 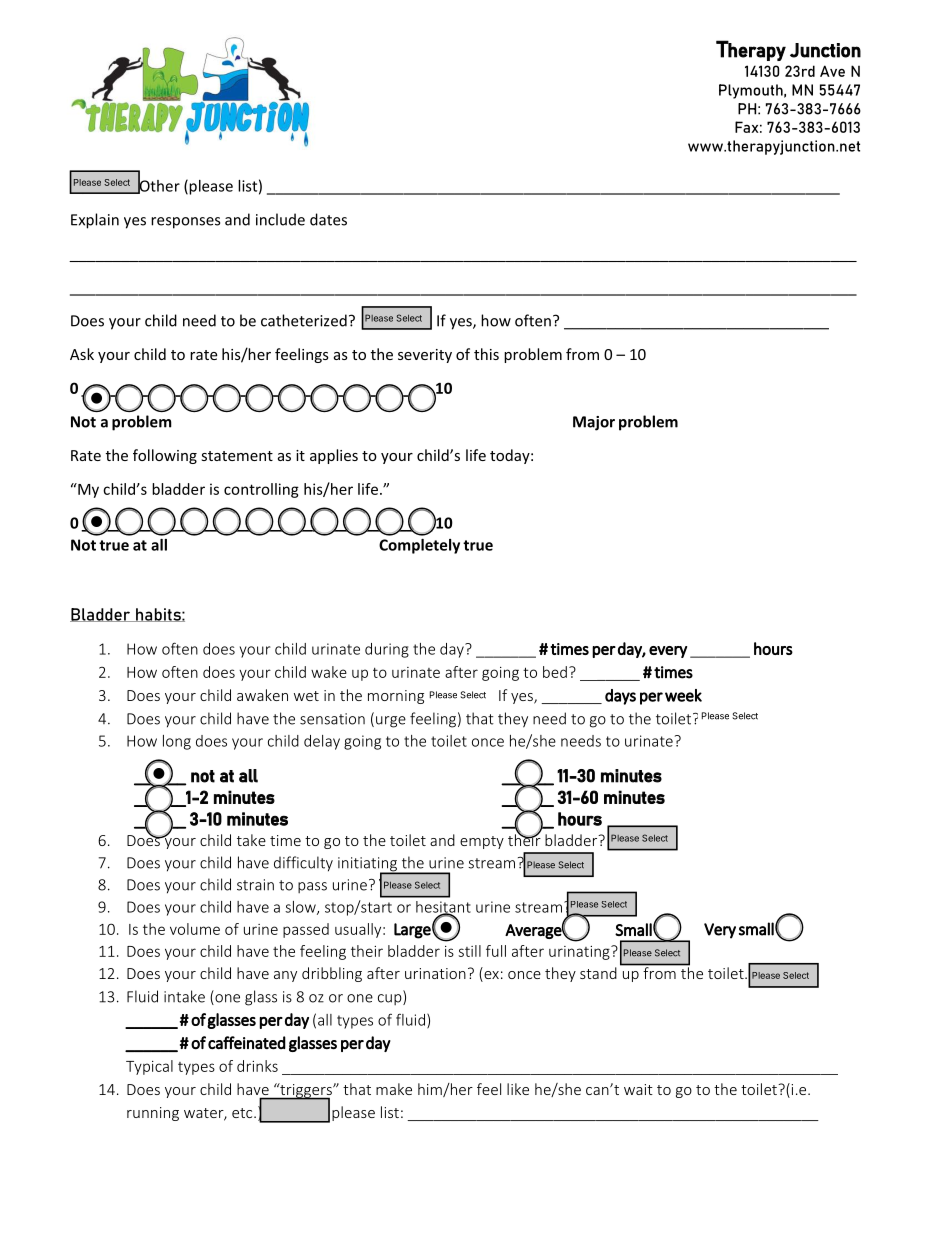 What do you see at coordinates (177, 742) in the screenshot?
I see `long` at bounding box center [177, 742].
